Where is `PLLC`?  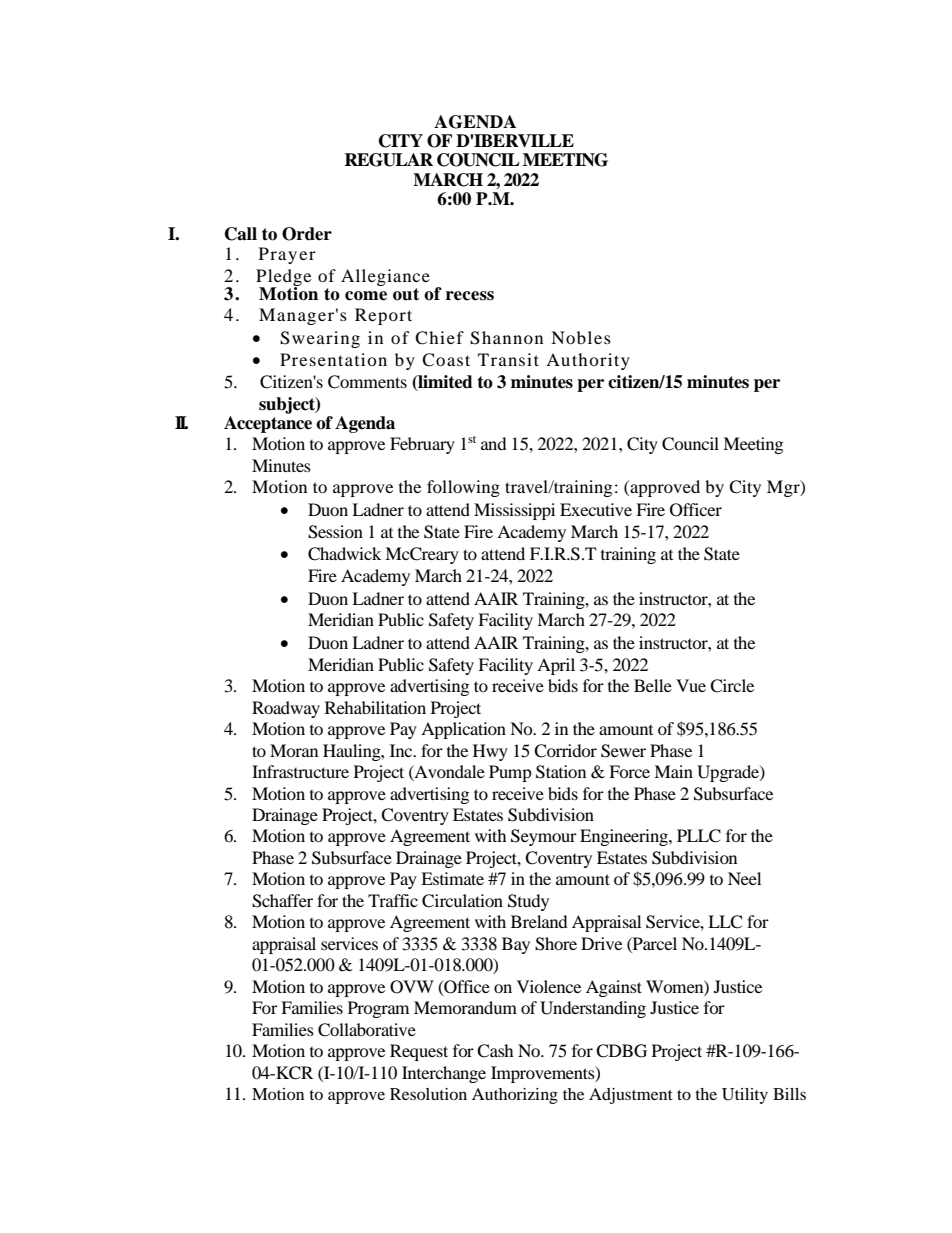
PLLC is located at coordinates (699, 836).
